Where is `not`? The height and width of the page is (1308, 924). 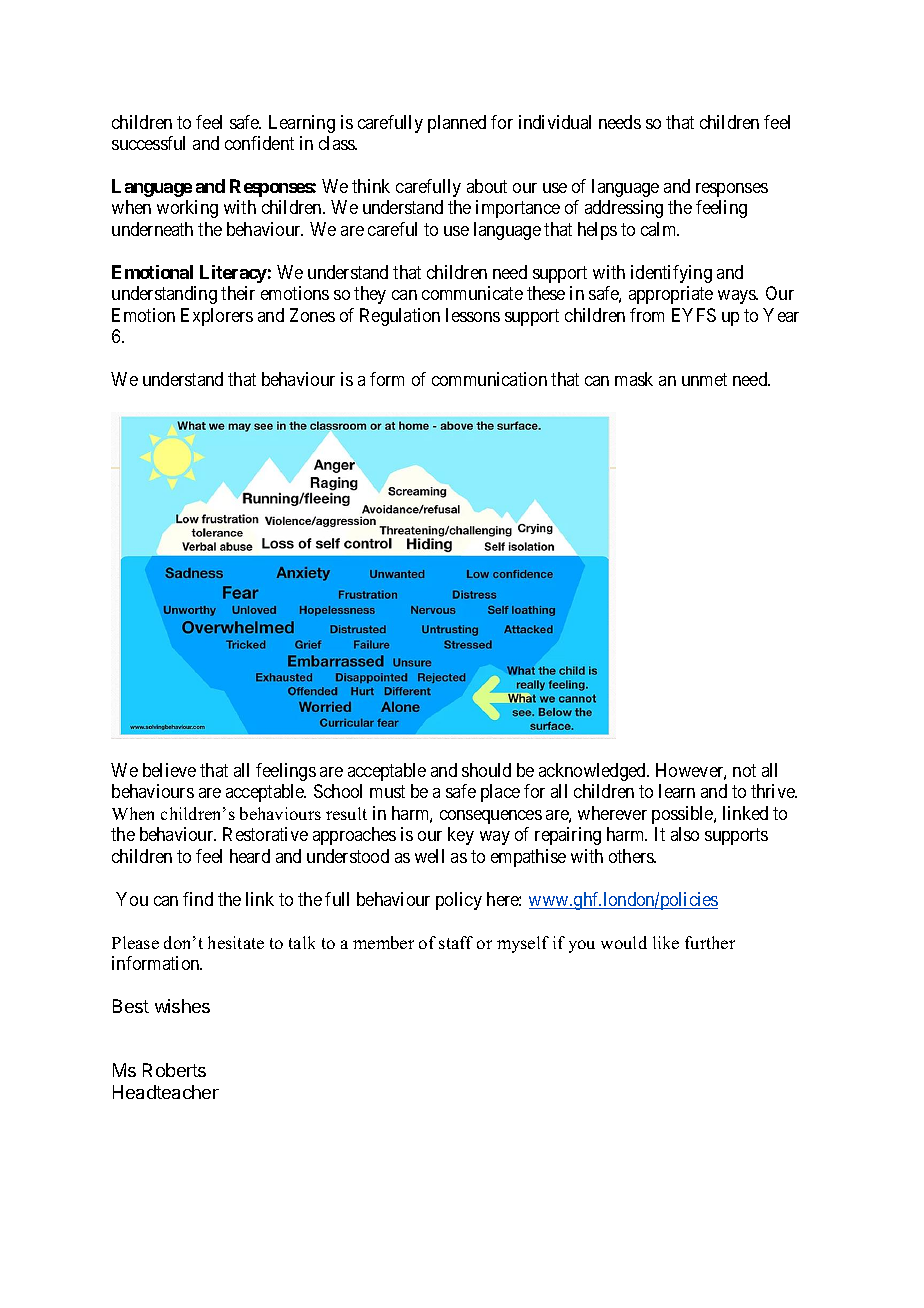 not is located at coordinates (744, 770).
